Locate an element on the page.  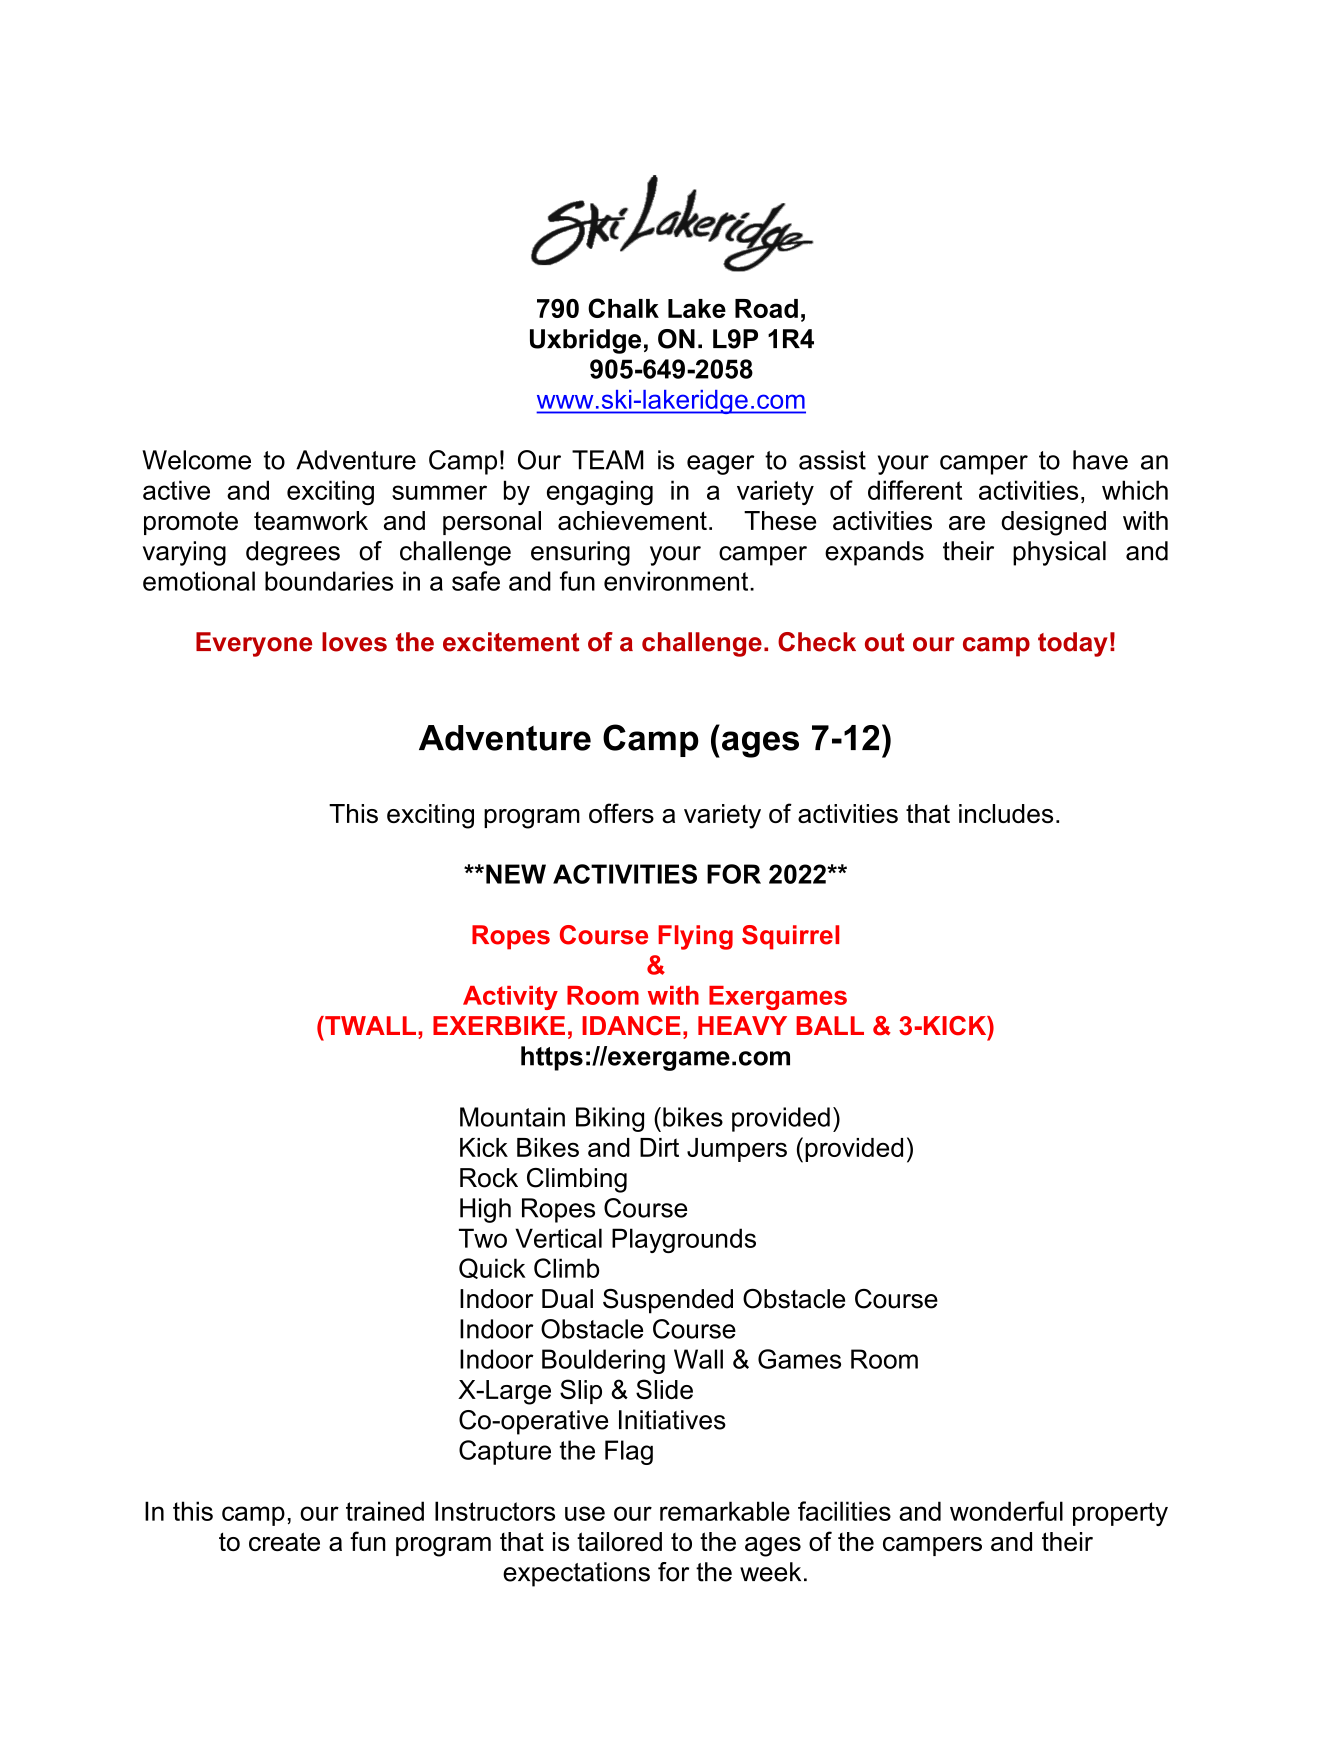
tailored is located at coordinates (619, 1541).
